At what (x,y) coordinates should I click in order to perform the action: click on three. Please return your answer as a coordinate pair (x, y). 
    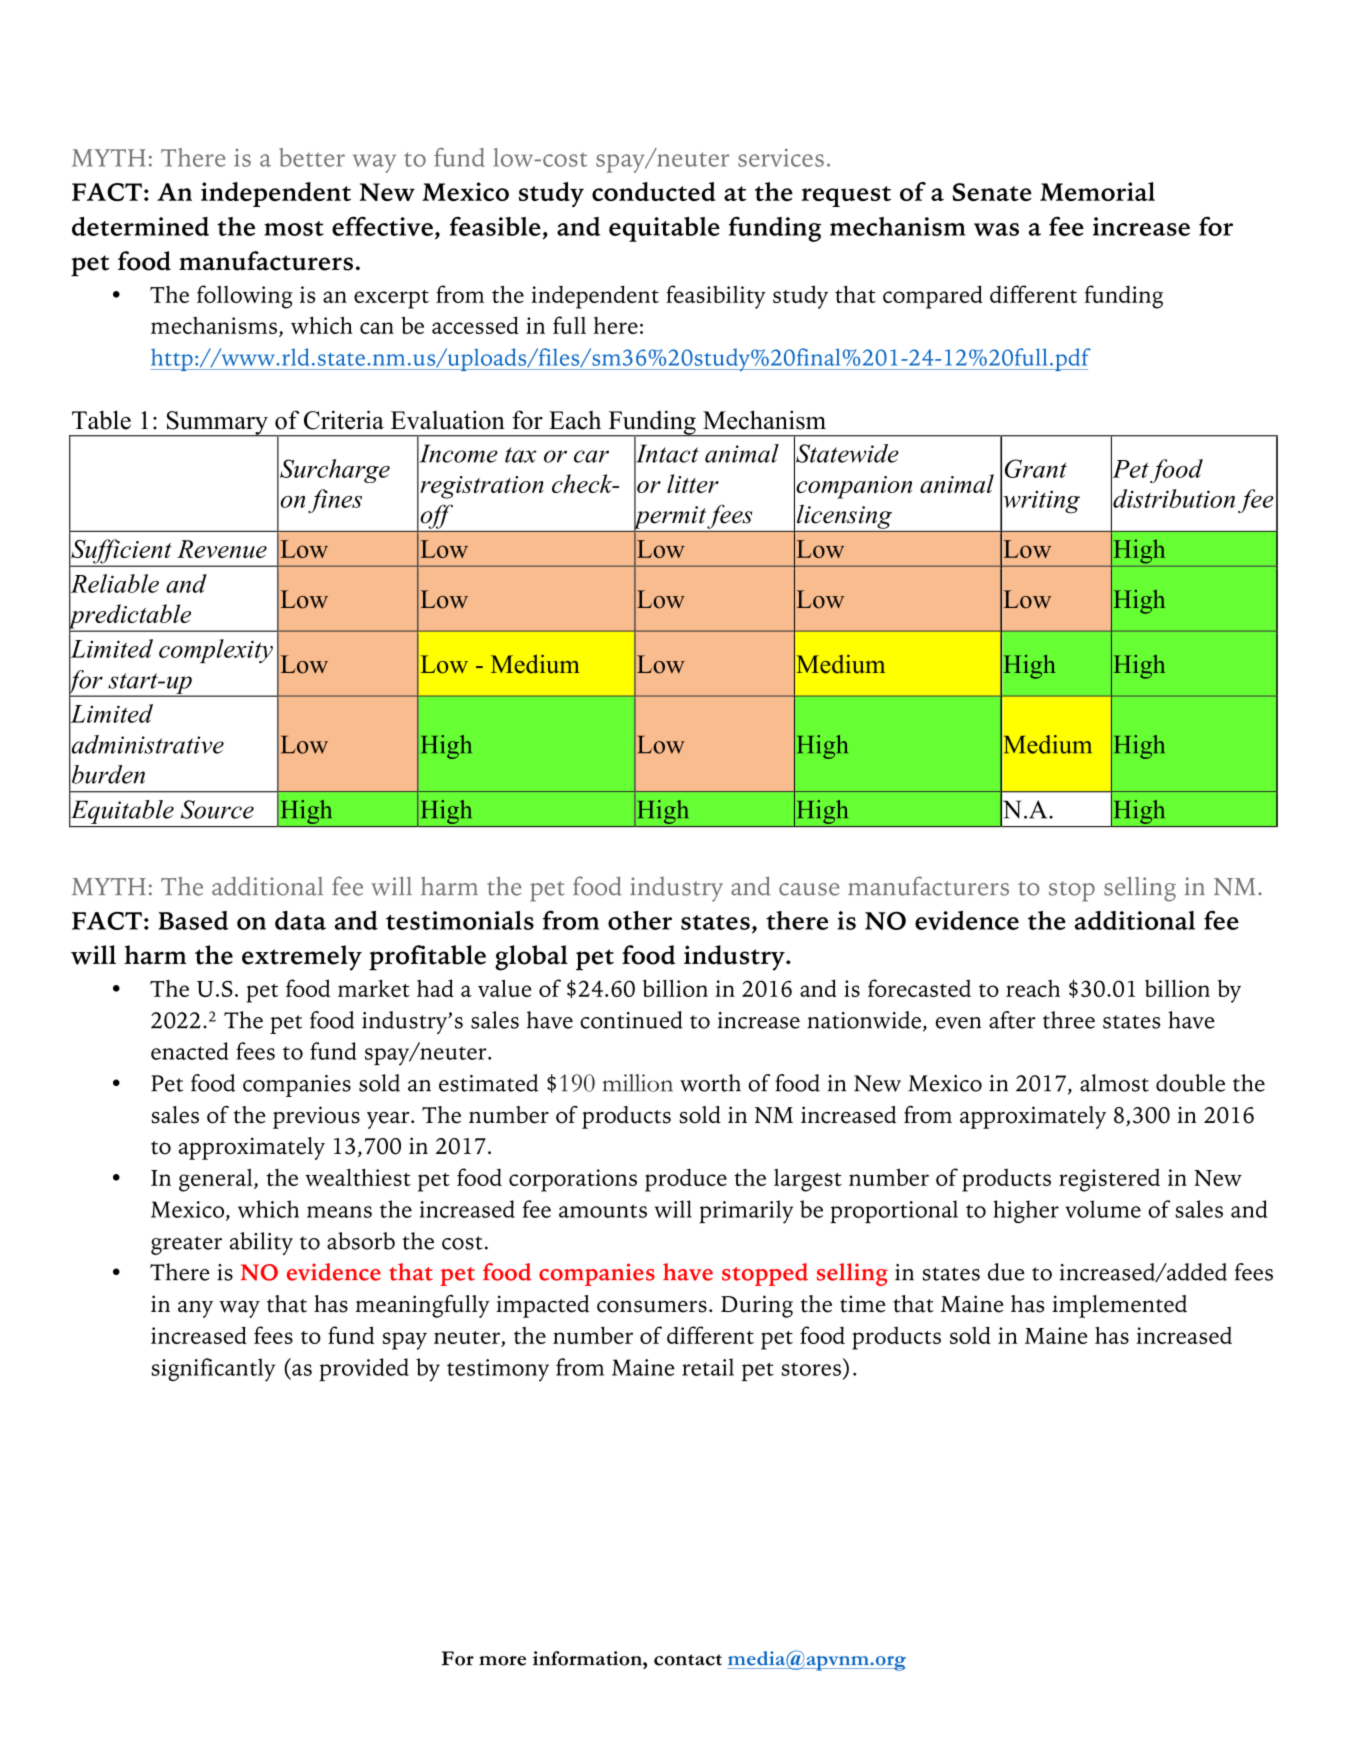
    Looking at the image, I should click on (1069, 1020).
